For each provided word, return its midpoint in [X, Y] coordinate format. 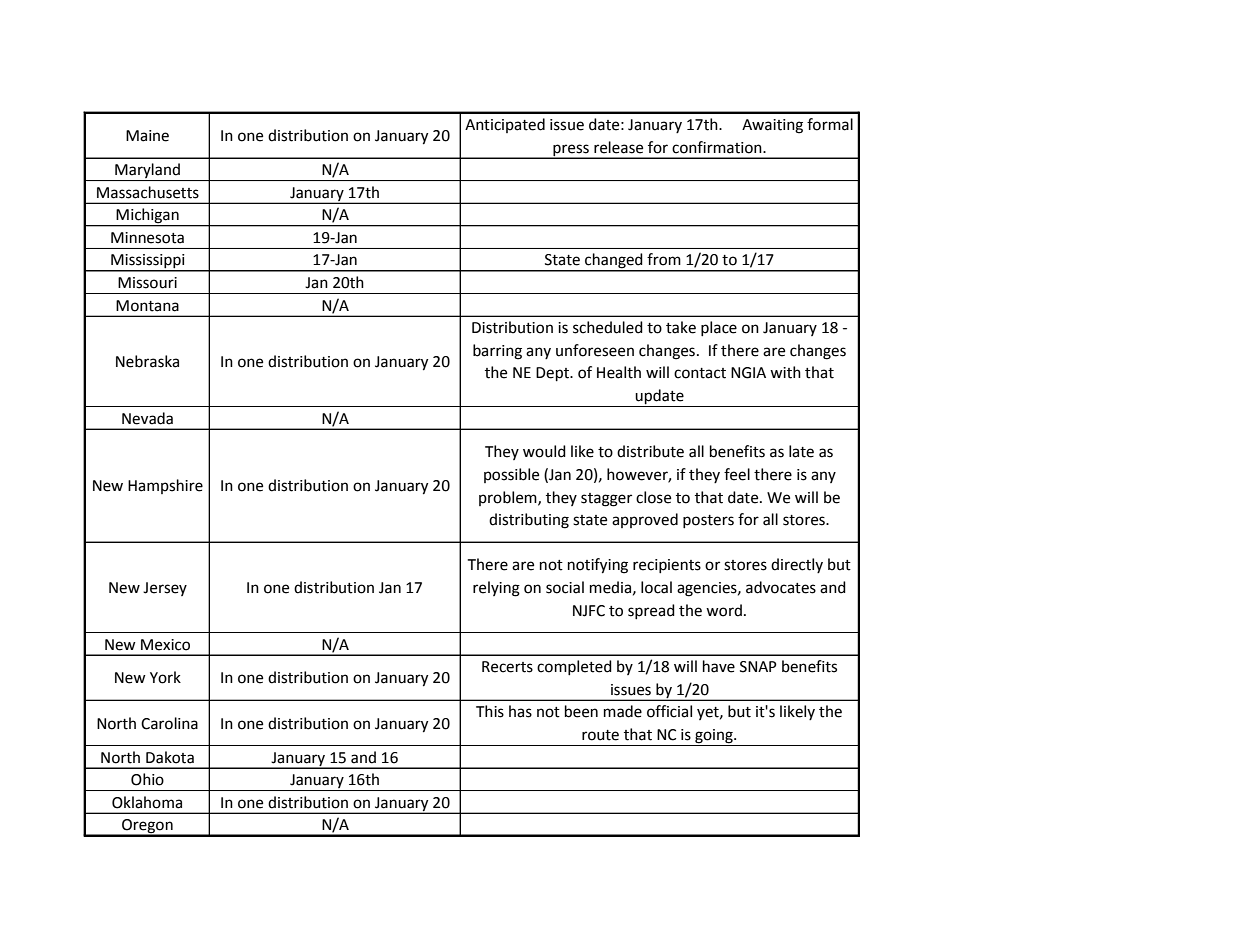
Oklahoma [147, 802]
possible [511, 475]
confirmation [718, 147]
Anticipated [505, 125]
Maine [147, 136]
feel [737, 474]
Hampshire [165, 486]
